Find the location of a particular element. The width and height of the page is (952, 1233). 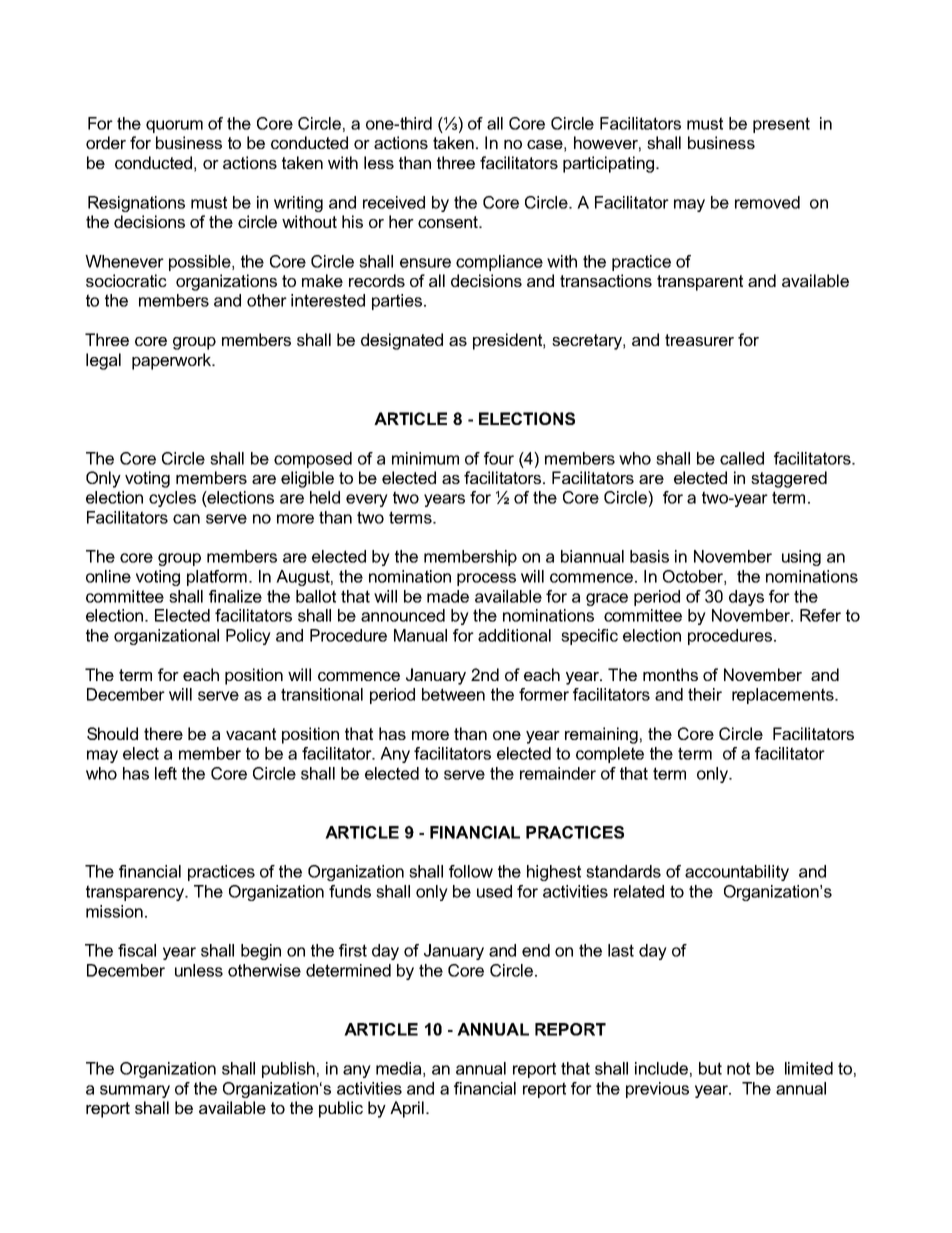

quorum is located at coordinates (174, 126).
